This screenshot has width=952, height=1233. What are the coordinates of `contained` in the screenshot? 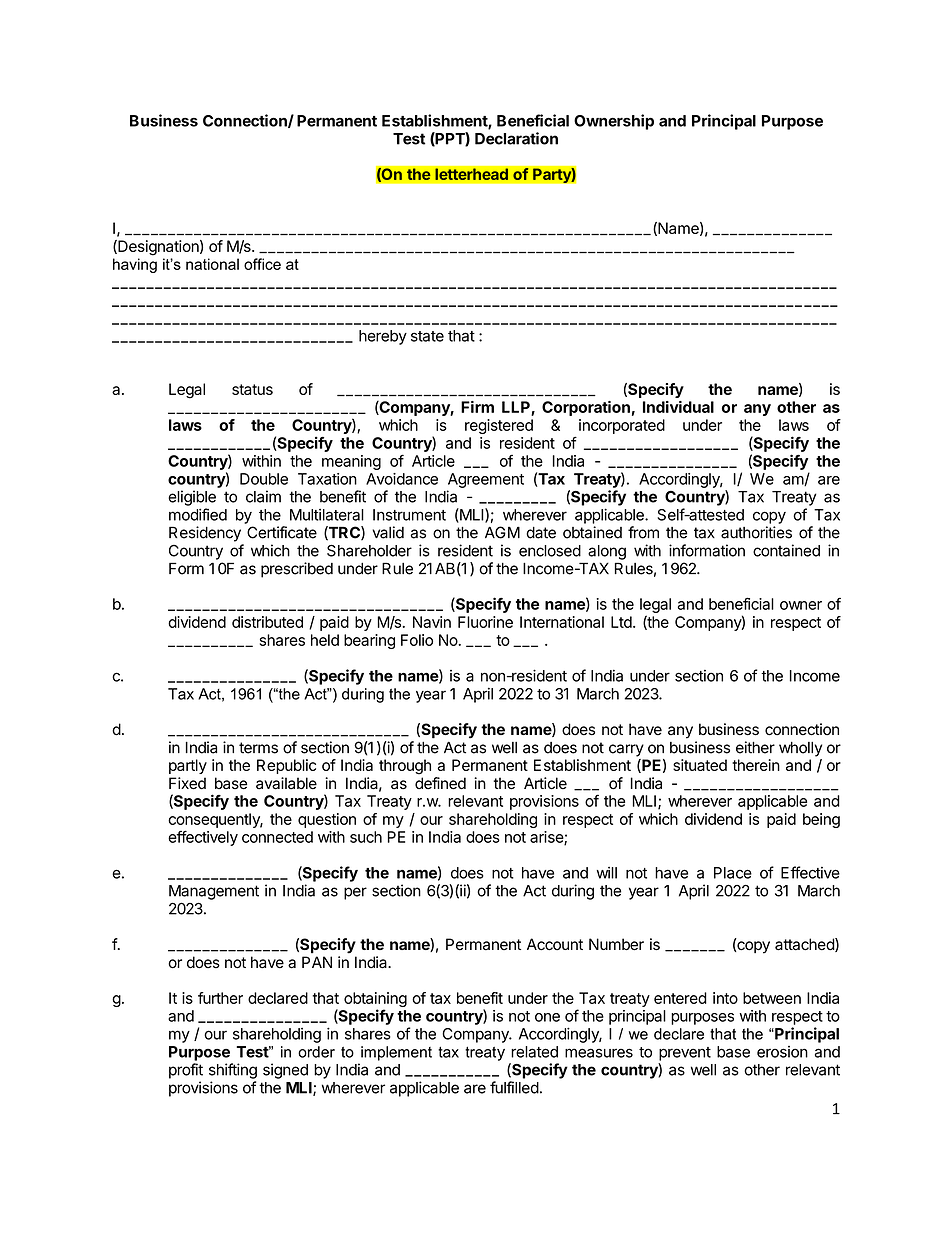 It's located at (786, 550).
